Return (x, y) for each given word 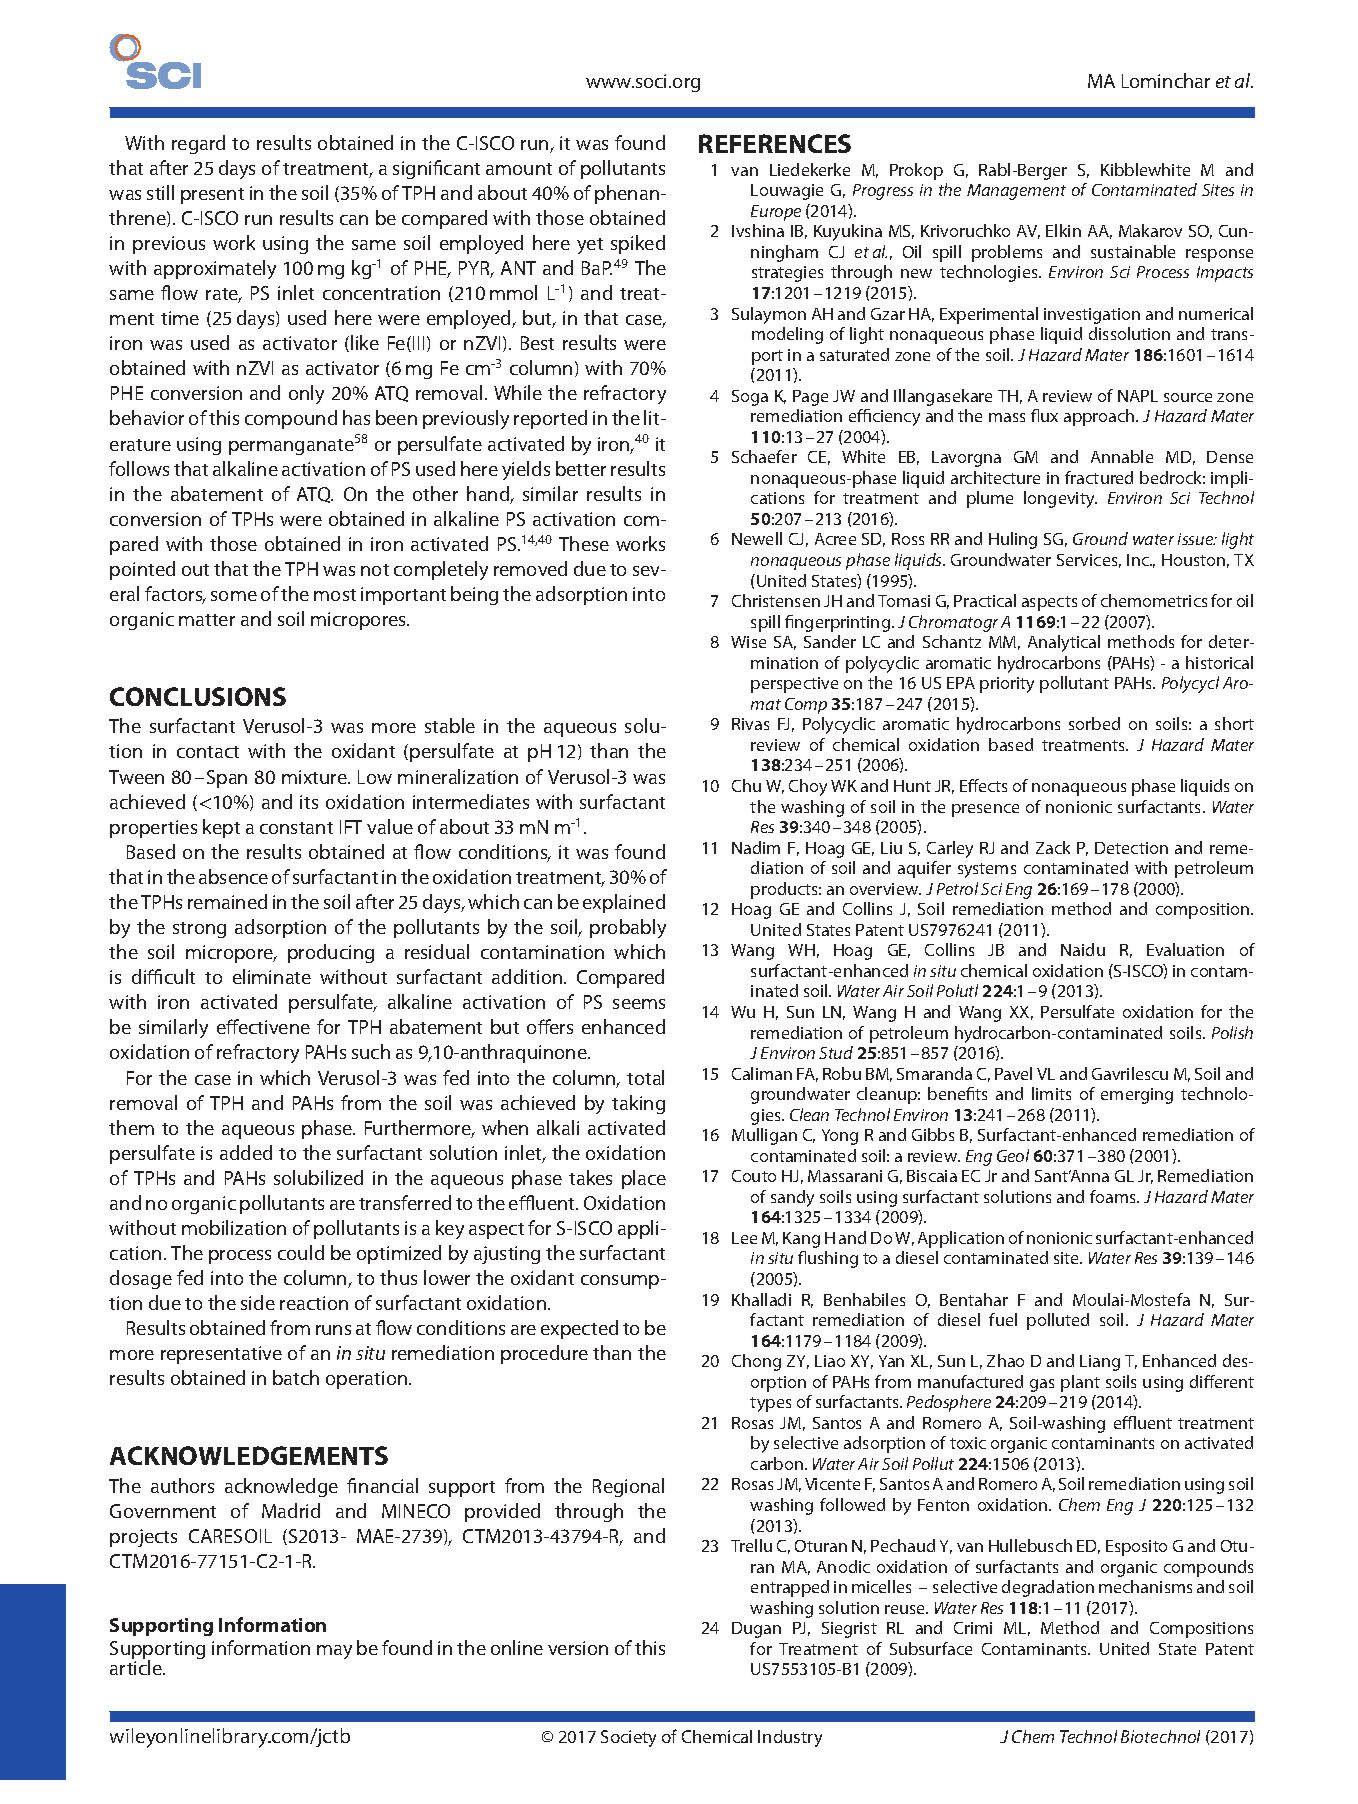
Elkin (1063, 230)
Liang (1100, 1363)
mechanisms (1145, 1586)
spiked (638, 244)
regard (198, 144)
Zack (1053, 847)
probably (628, 928)
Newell (757, 538)
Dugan (756, 1630)
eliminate (272, 976)
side (258, 1302)
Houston (1193, 560)
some (234, 596)
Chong (756, 1362)
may (334, 1652)
